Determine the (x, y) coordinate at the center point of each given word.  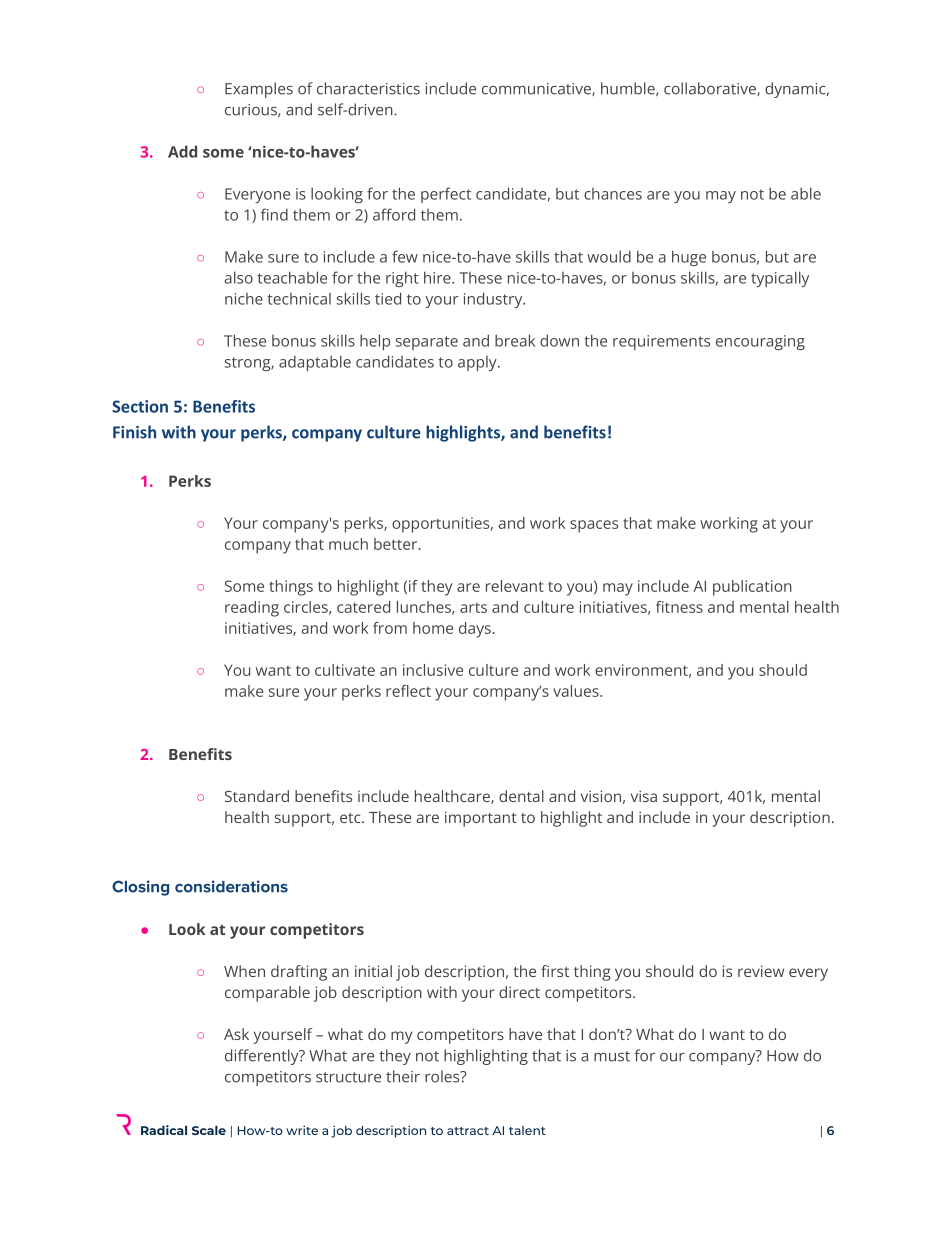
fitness (679, 607)
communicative (537, 89)
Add (182, 151)
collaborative (711, 89)
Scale (209, 1130)
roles (443, 1076)
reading (252, 609)
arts (473, 608)
